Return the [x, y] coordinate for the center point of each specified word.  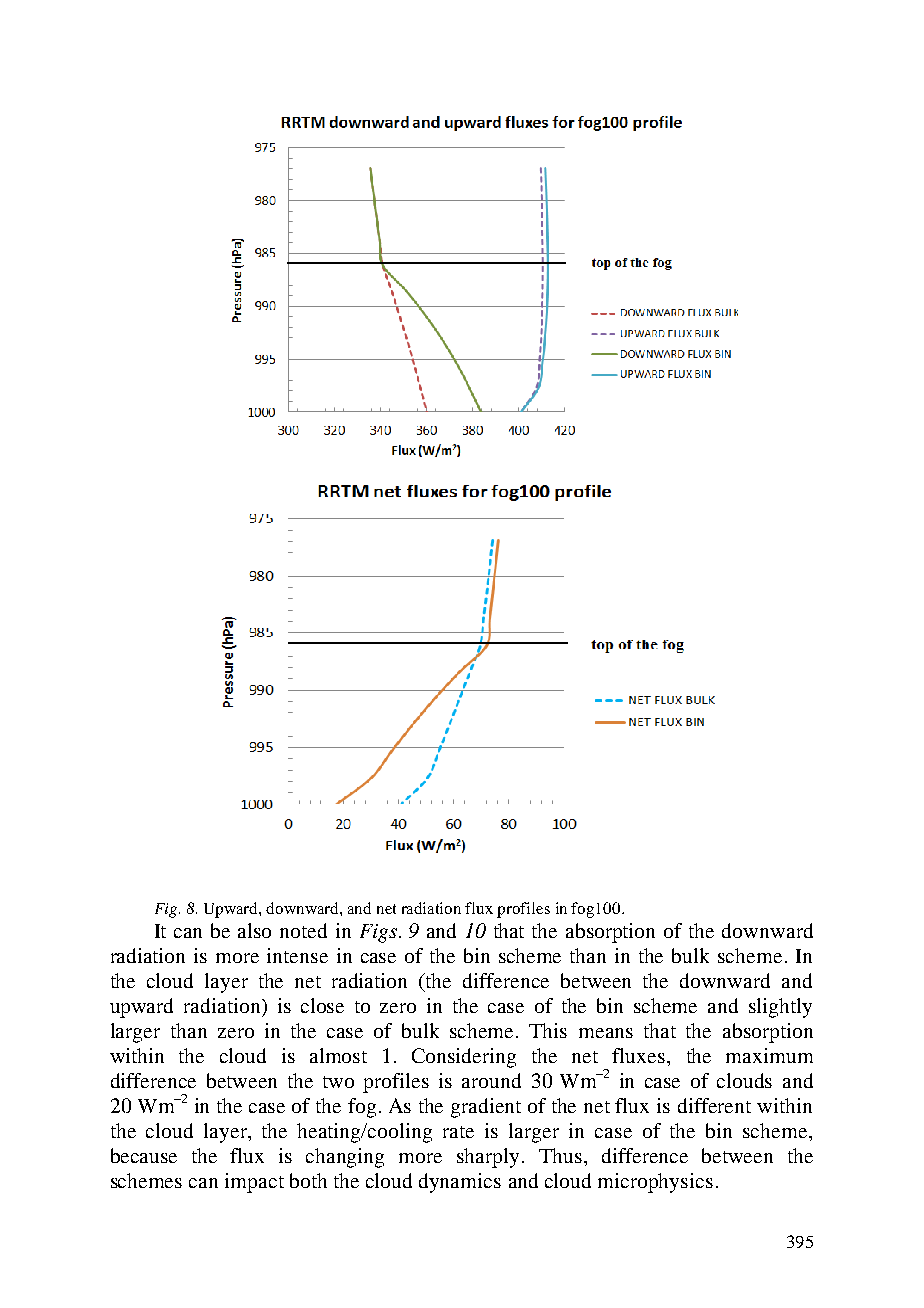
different [714, 1105]
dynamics [460, 1183]
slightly [780, 1008]
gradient [486, 1108]
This [548, 1030]
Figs [378, 933]
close [322, 1005]
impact [254, 1183]
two [338, 1082]
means [606, 1033]
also [254, 930]
